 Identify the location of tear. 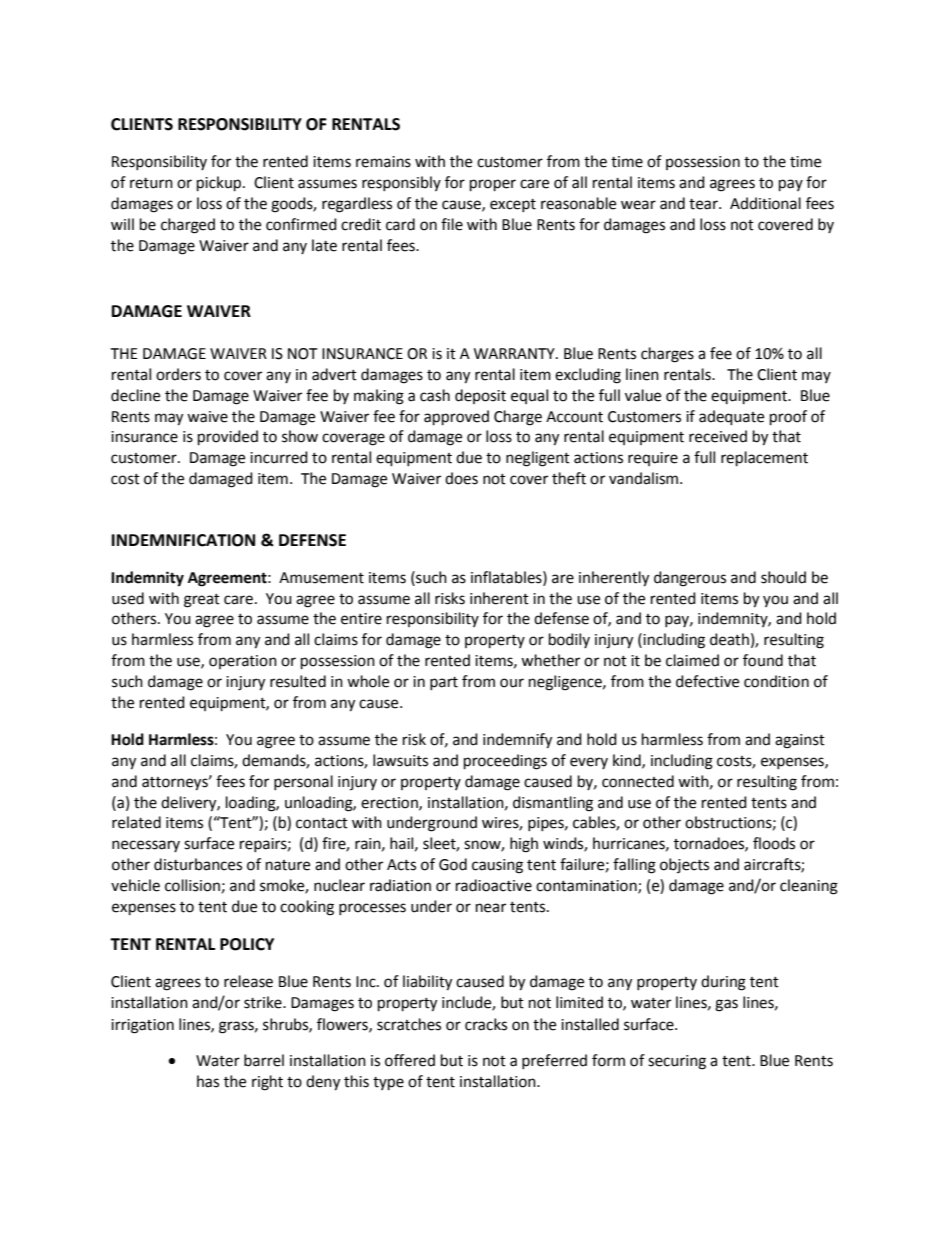
(704, 204).
